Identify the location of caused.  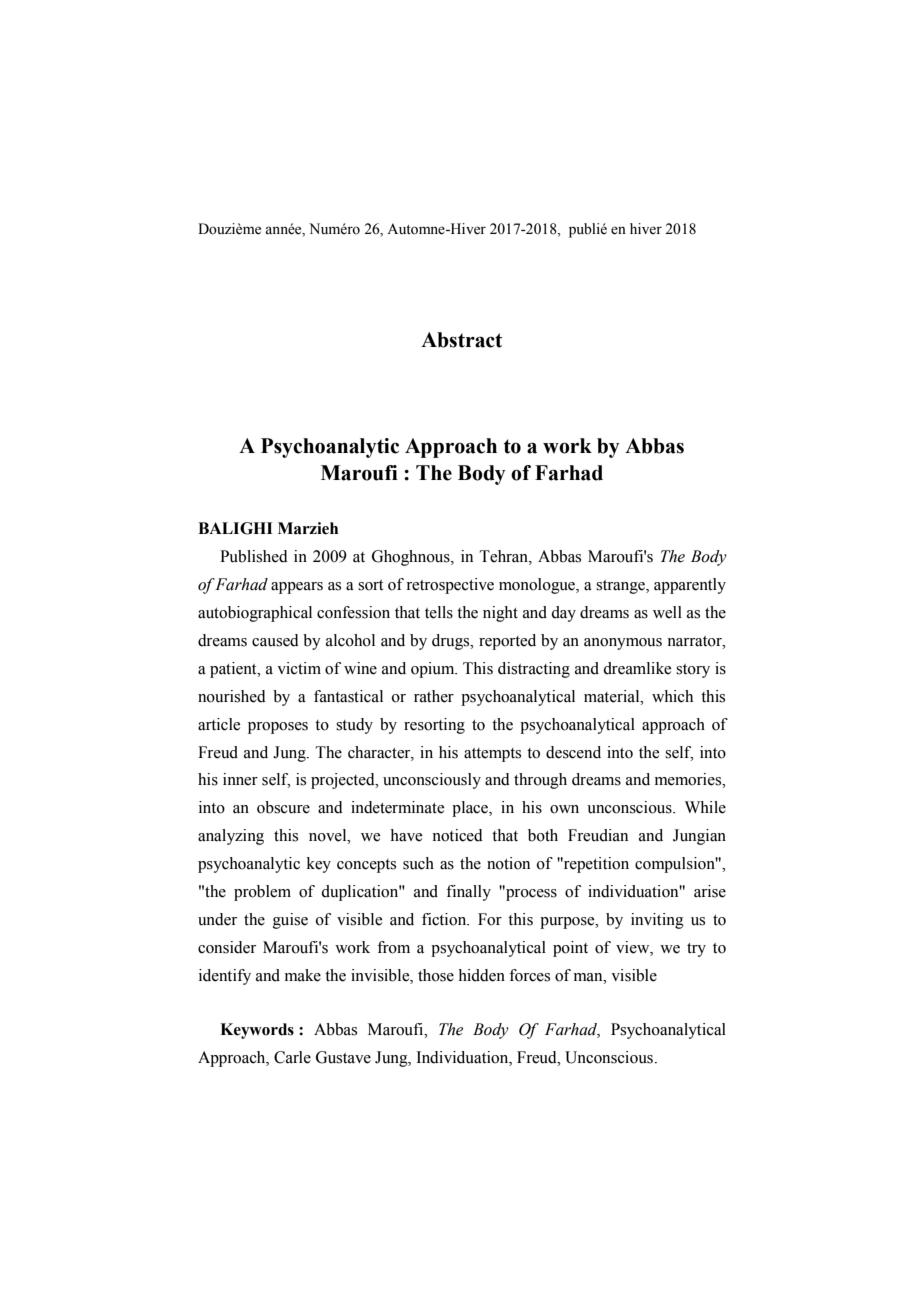
(275, 640).
